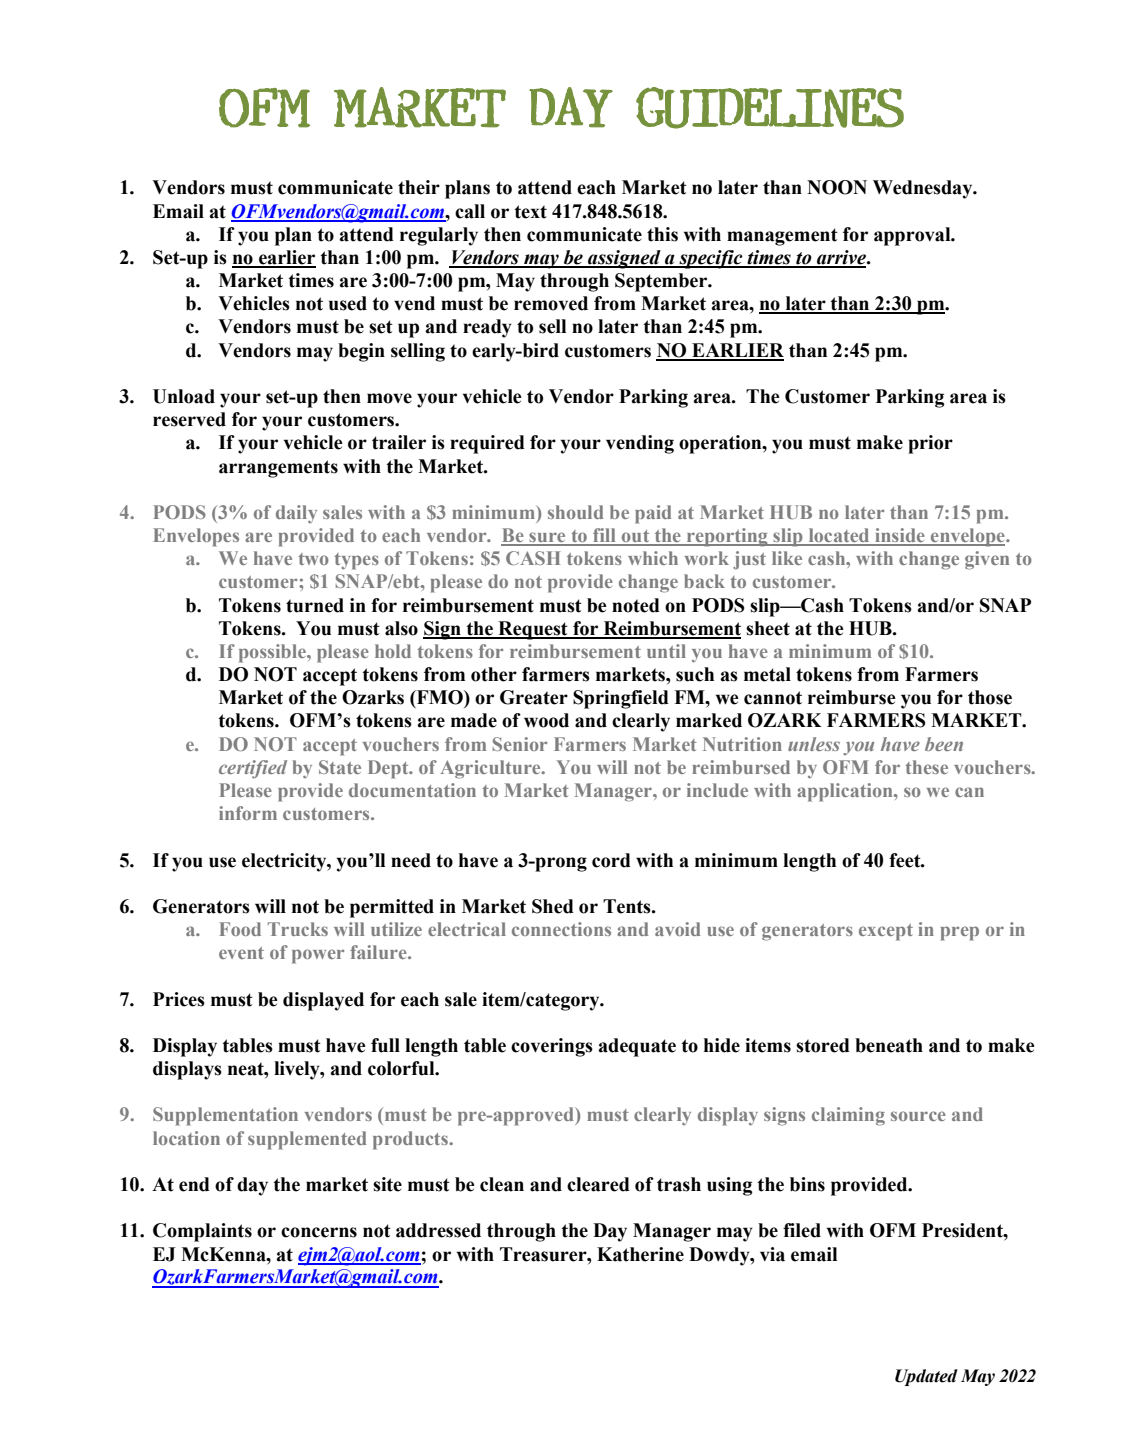  Describe the element at coordinates (837, 187) in the screenshot. I see `NOON` at that location.
